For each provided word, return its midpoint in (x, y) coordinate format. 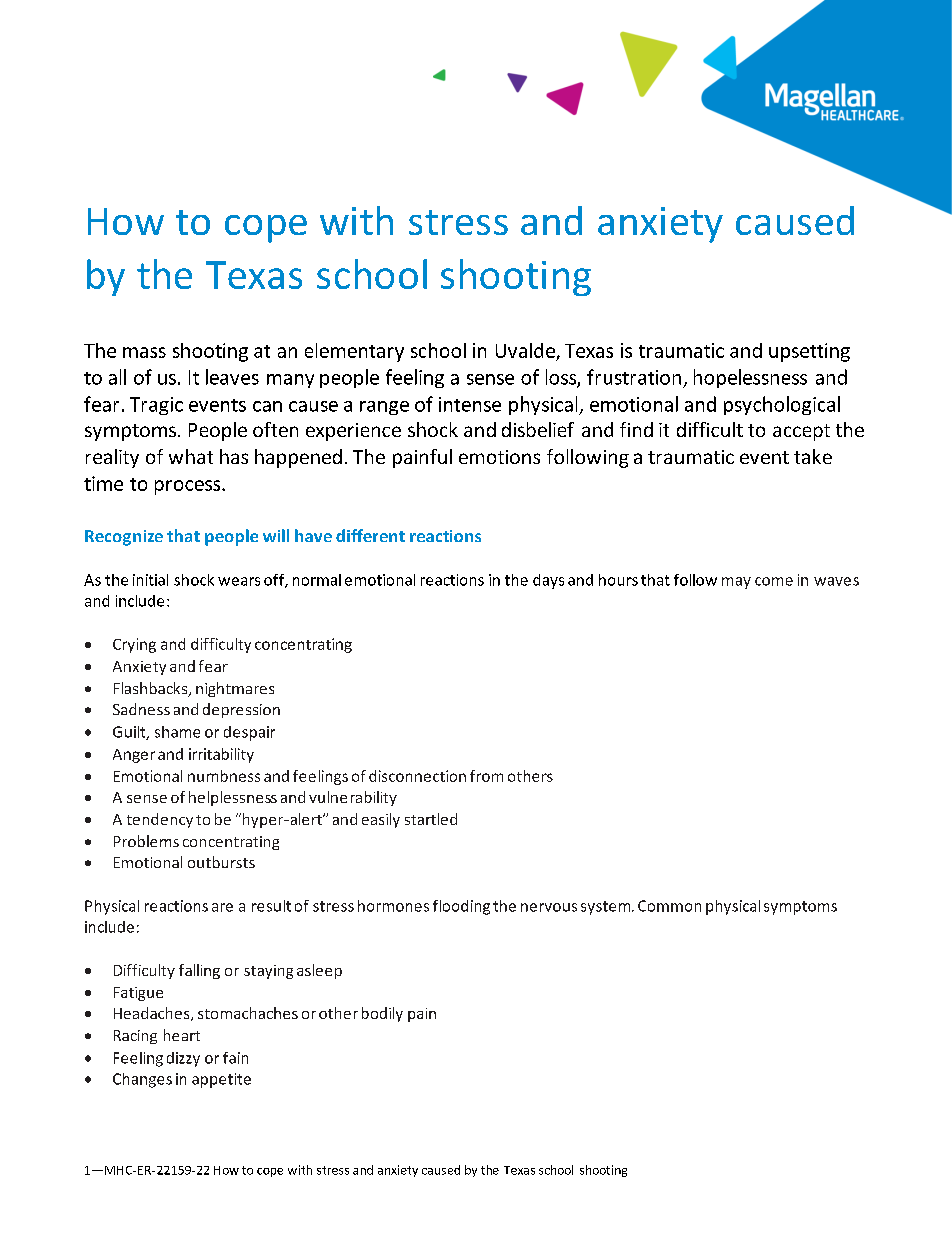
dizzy (183, 1059)
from (486, 776)
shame (177, 732)
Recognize (124, 538)
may (736, 583)
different (370, 535)
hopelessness (750, 378)
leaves (232, 377)
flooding (461, 907)
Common (669, 906)
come (774, 581)
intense (470, 404)
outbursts (221, 862)
